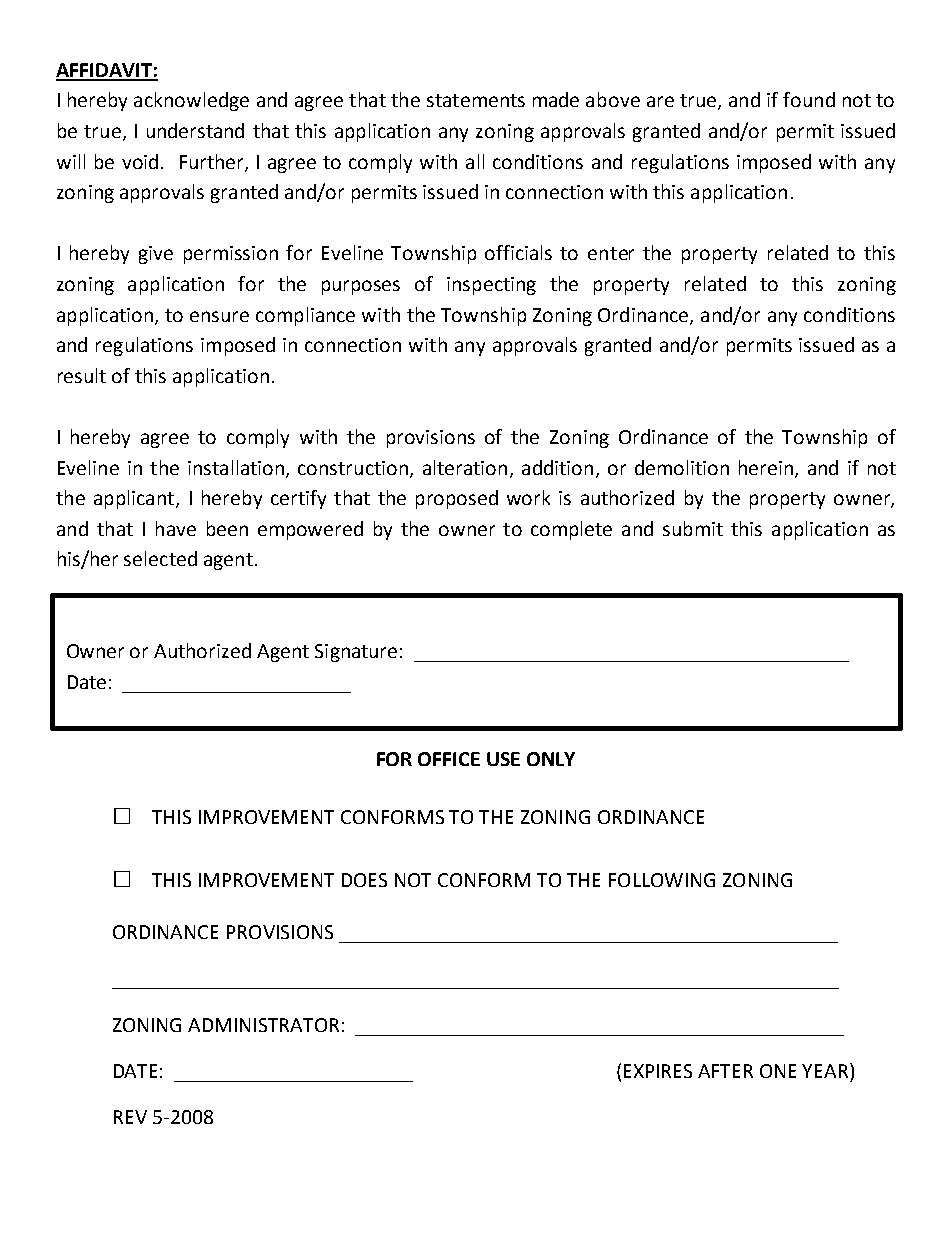 Image resolution: width=952 pixels, height=1233 pixels. Describe the element at coordinates (195, 130) in the image. I see `understand` at that location.
